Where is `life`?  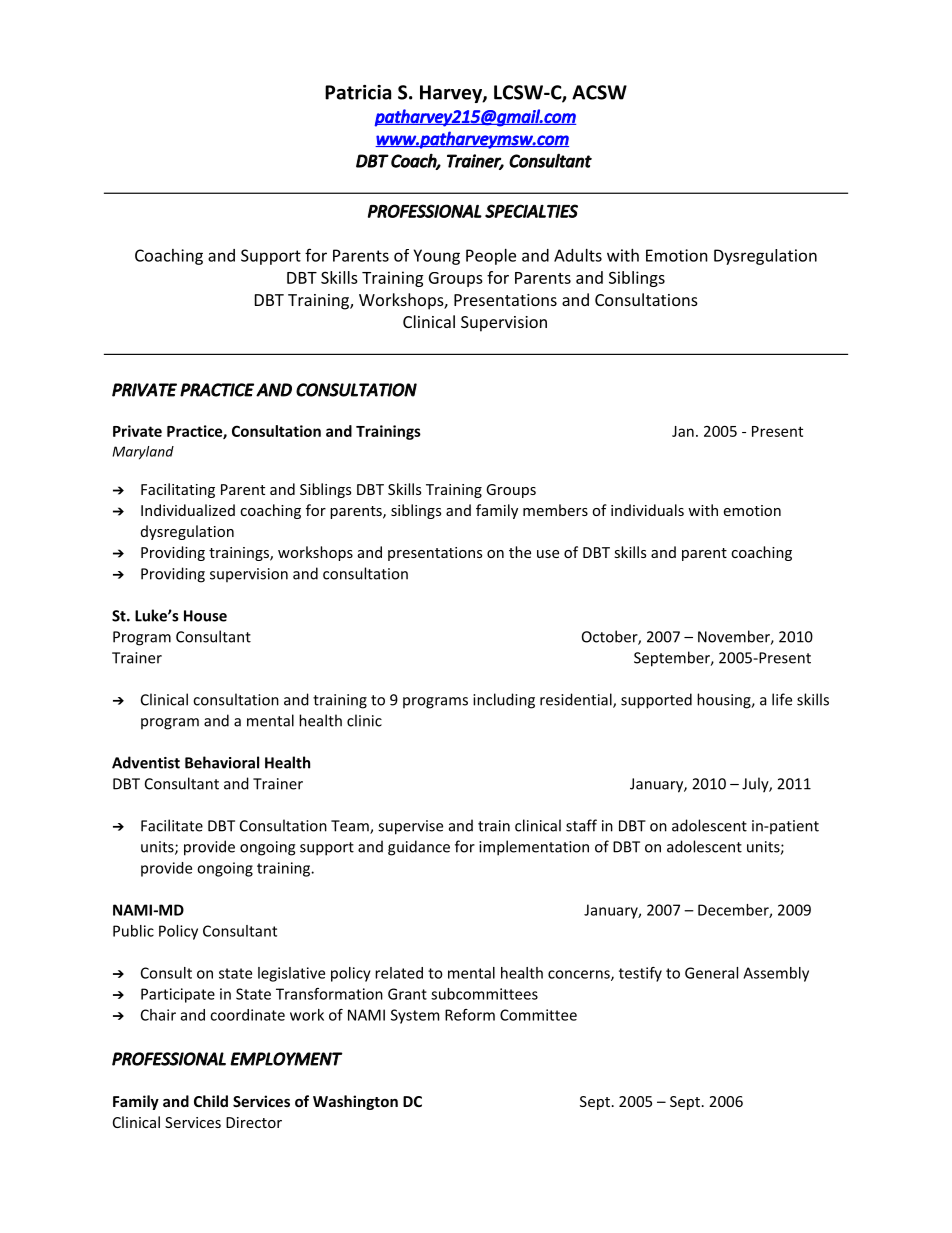 life is located at coordinates (782, 699).
